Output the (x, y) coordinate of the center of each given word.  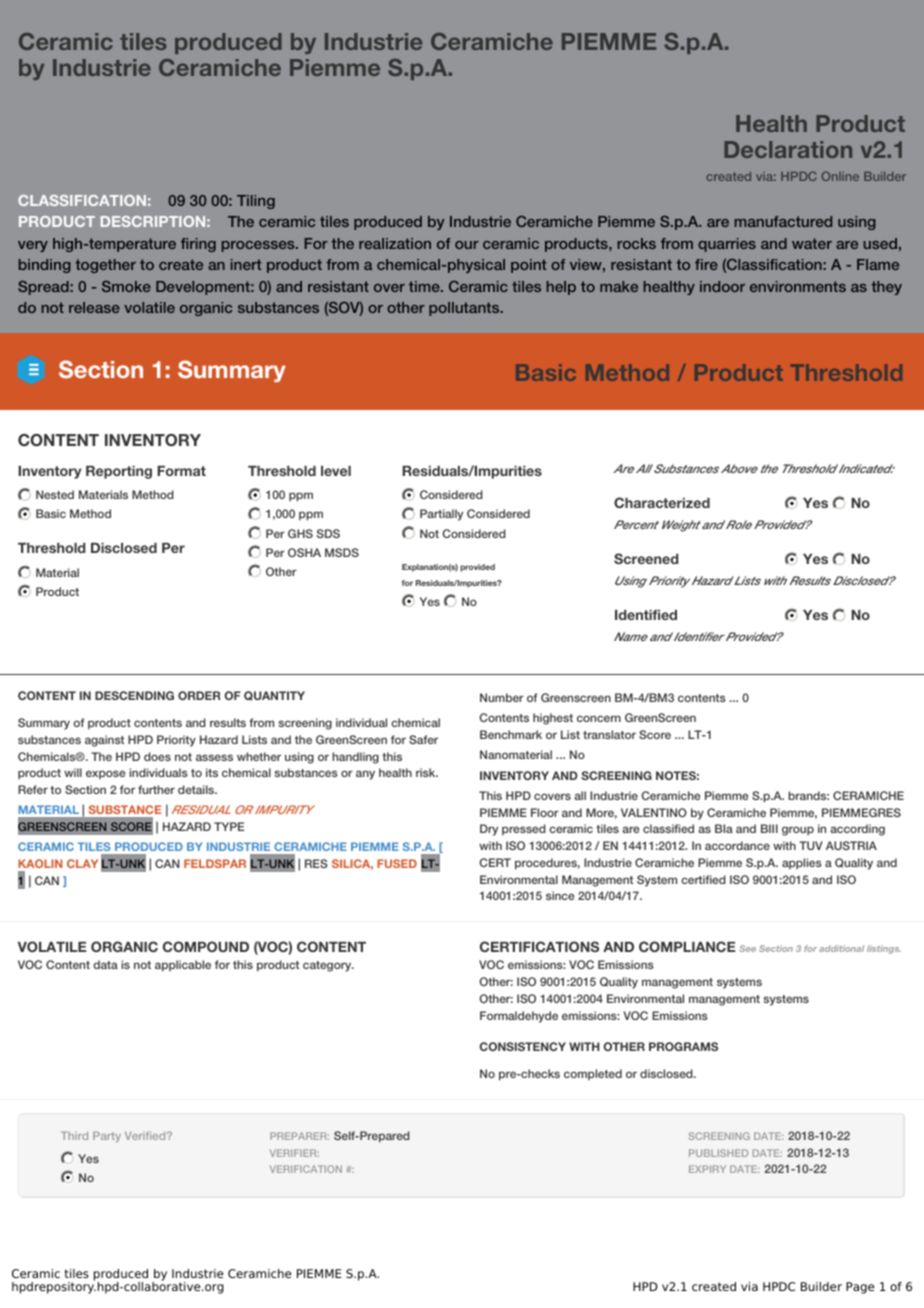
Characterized (662, 502)
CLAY (82, 863)
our (467, 245)
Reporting (119, 472)
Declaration (788, 149)
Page (860, 1288)
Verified (146, 1136)
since (560, 895)
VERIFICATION (306, 1169)
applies (802, 864)
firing (198, 245)
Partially (441, 515)
